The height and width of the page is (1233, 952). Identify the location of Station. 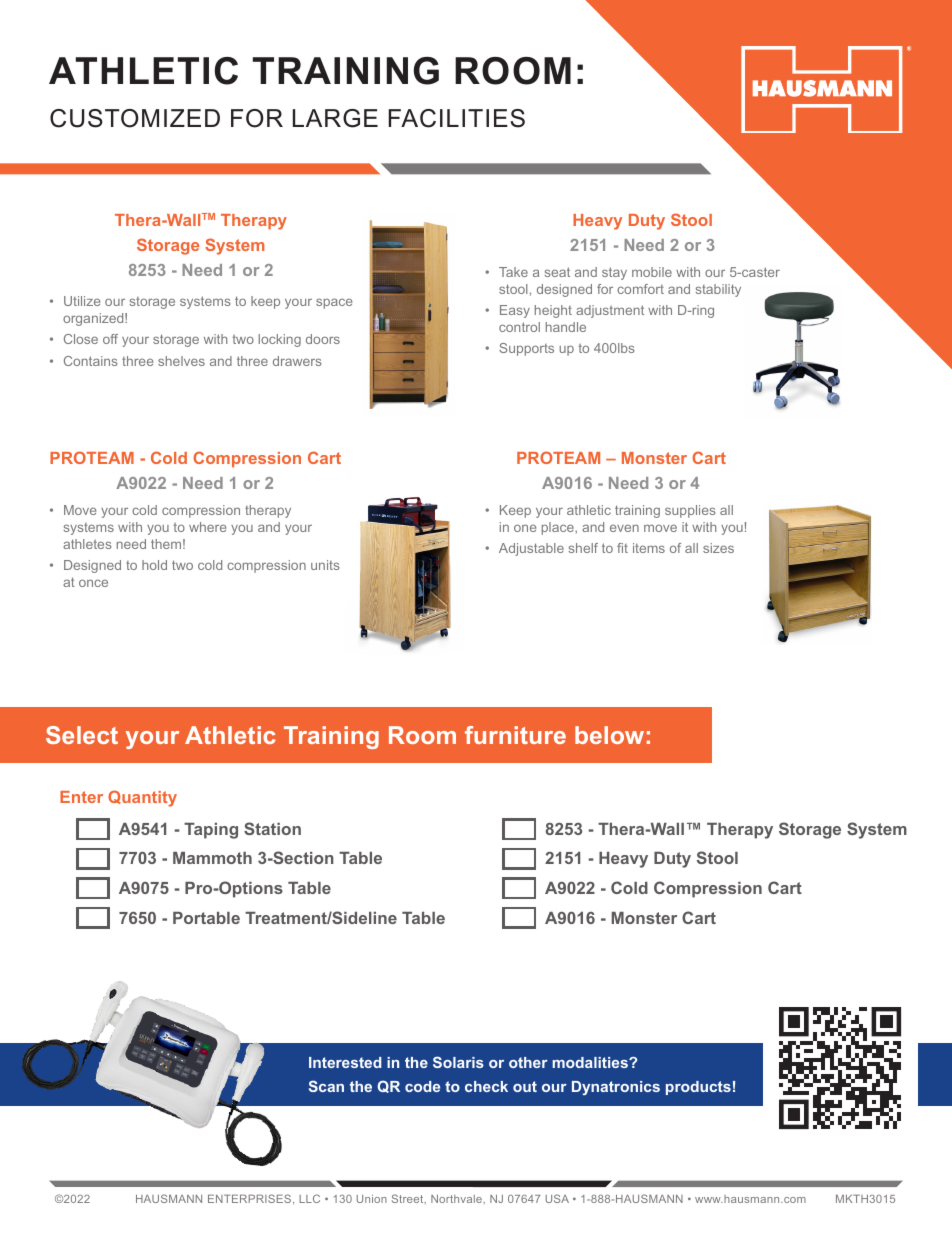
(272, 828).
